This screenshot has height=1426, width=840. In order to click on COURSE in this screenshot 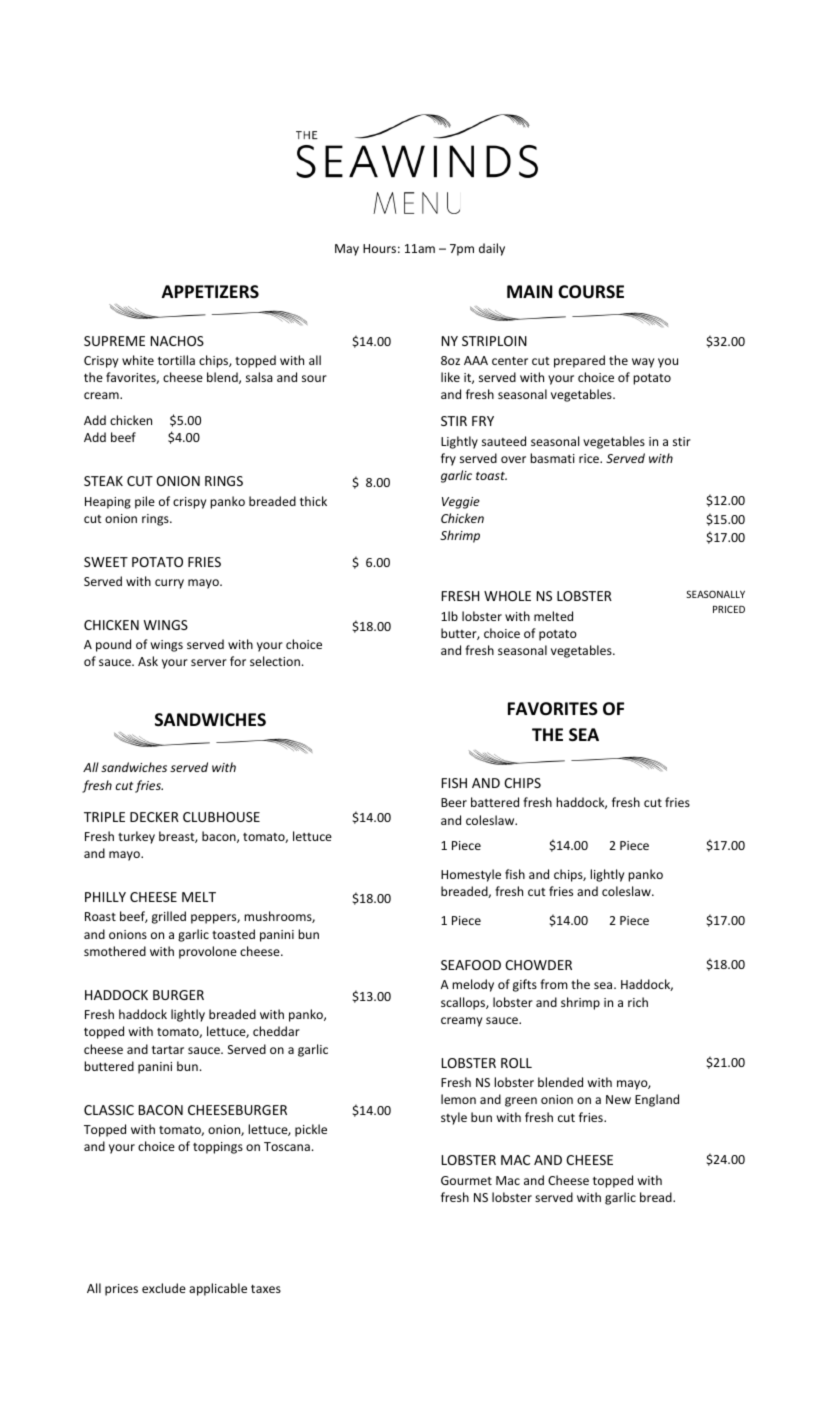, I will do `click(591, 292)`.
